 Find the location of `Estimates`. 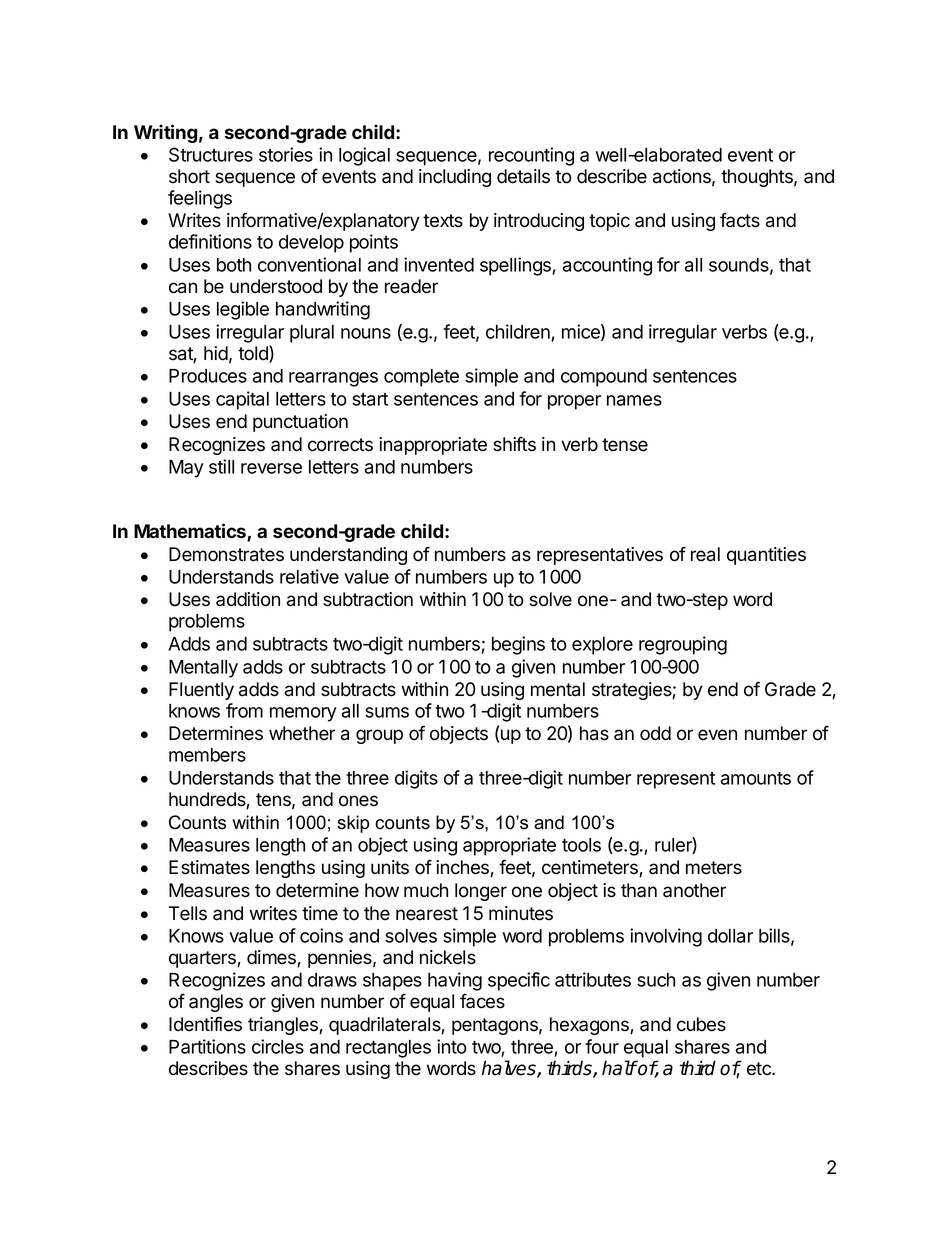

Estimates is located at coordinates (209, 867).
